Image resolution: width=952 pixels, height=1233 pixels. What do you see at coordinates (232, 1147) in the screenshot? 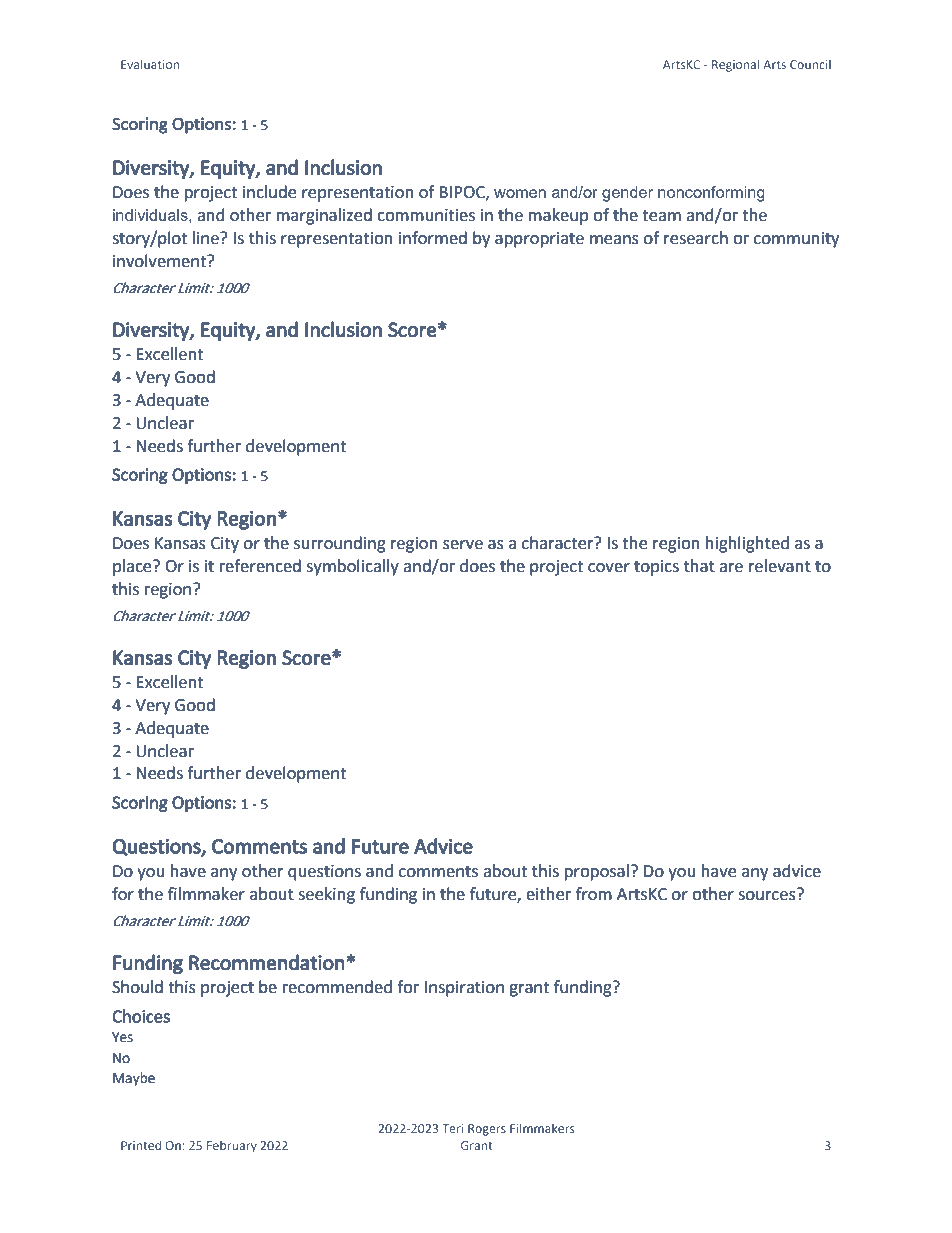
I see `February` at bounding box center [232, 1147].
